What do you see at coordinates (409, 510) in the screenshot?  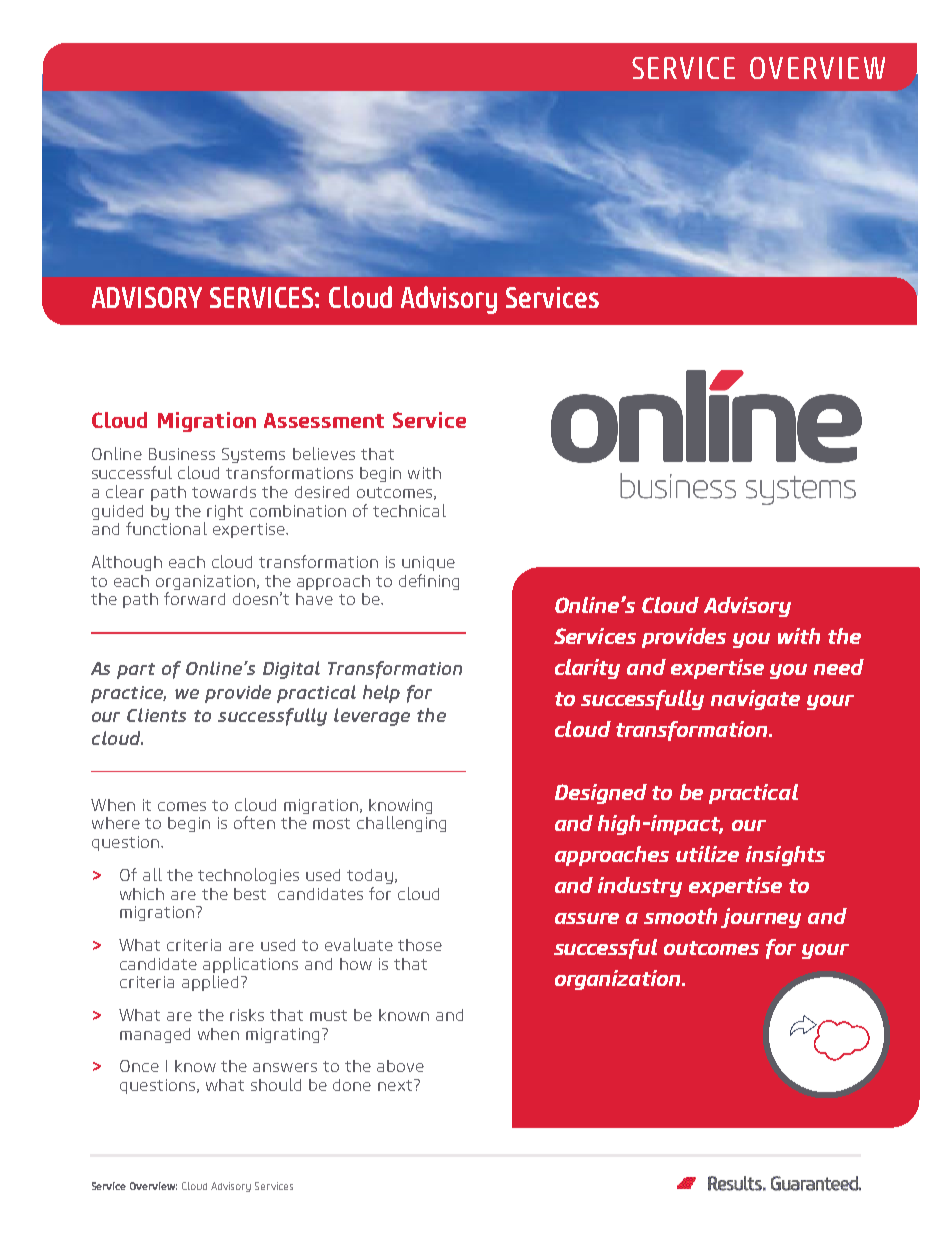 I see `technical` at bounding box center [409, 510].
